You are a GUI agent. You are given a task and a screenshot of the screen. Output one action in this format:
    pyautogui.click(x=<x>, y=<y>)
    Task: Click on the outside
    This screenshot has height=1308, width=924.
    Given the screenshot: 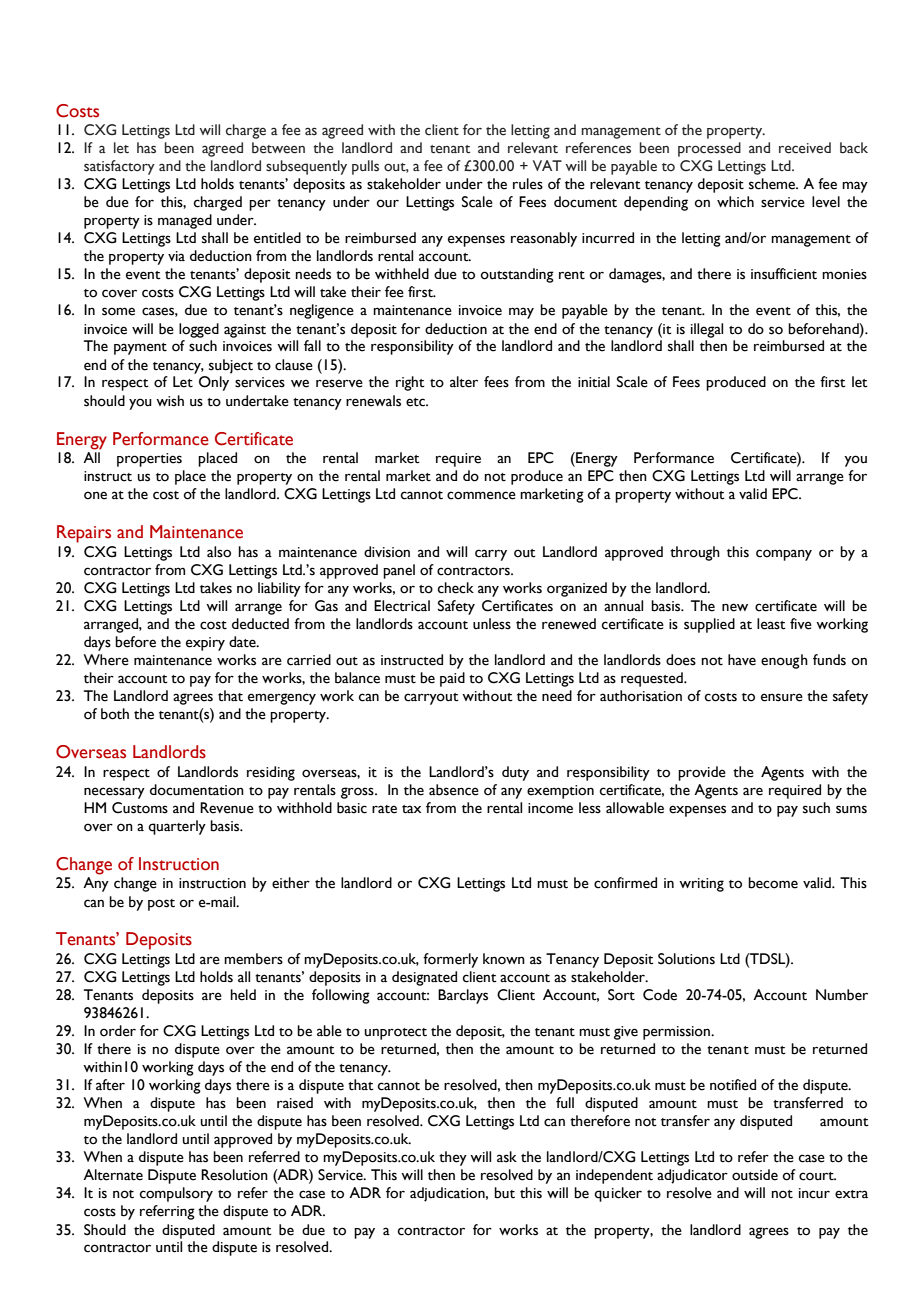 What is the action you would take?
    pyautogui.click(x=755, y=1175)
